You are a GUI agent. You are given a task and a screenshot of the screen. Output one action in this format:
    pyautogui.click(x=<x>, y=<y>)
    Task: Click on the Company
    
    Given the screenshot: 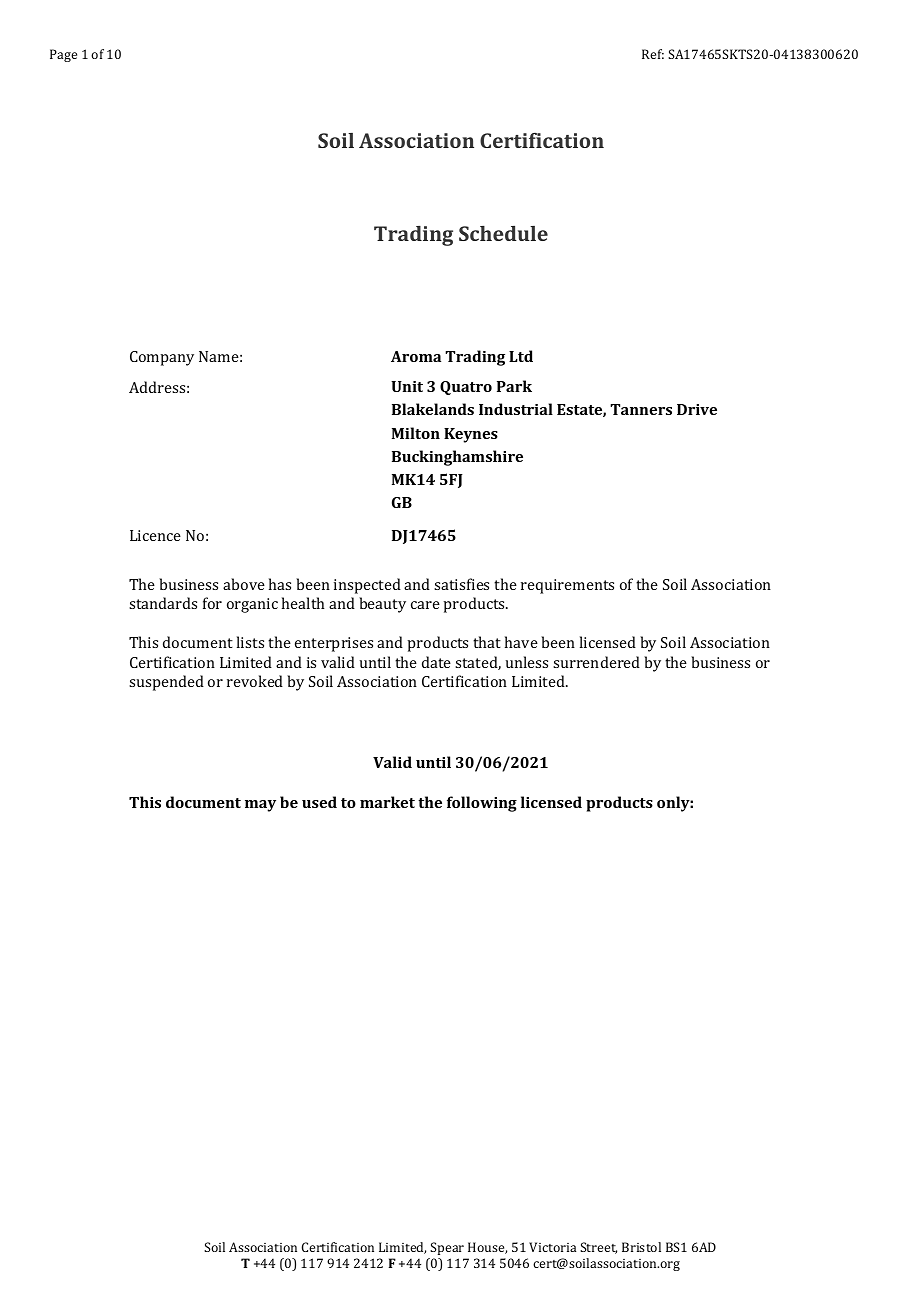 What is the action you would take?
    pyautogui.click(x=162, y=358)
